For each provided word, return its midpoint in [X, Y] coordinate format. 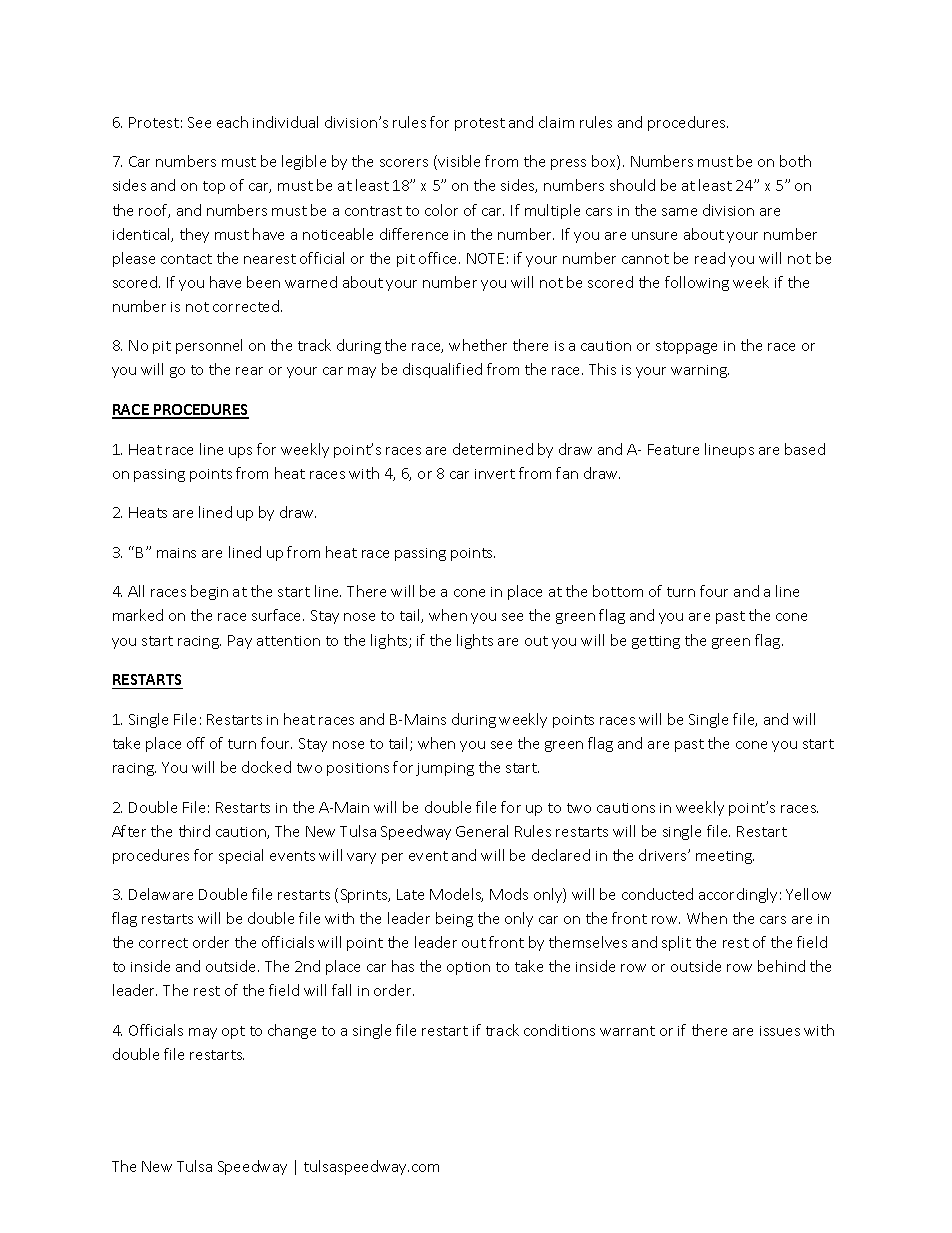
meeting [725, 857]
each [232, 122]
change [292, 1031]
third [194, 831]
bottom [618, 591]
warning [700, 371]
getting [656, 642]
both [795, 161]
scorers [404, 163]
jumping [445, 769]
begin [209, 592]
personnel [209, 346]
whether [478, 345]
